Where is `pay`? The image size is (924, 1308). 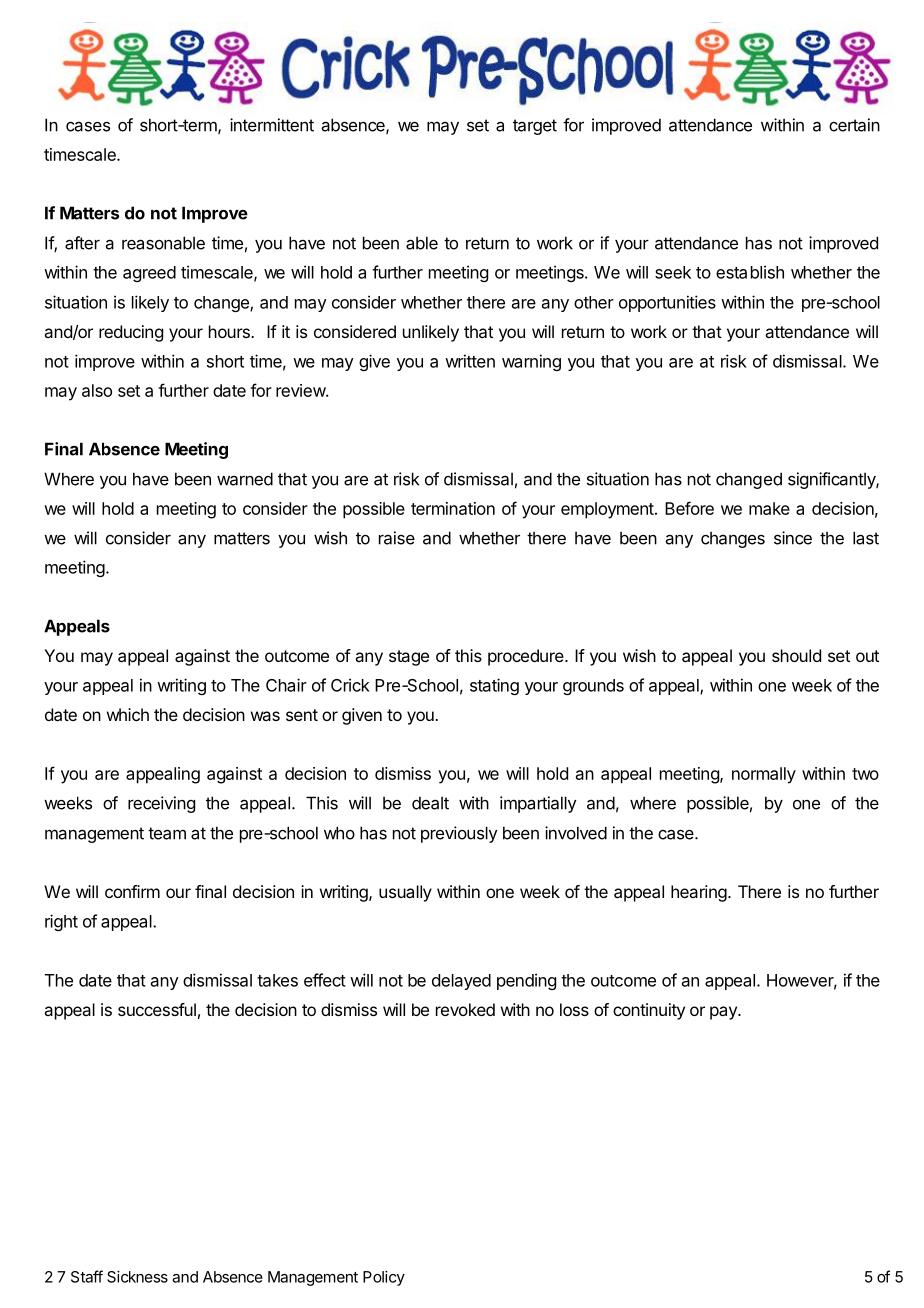
pay is located at coordinates (724, 1013).
